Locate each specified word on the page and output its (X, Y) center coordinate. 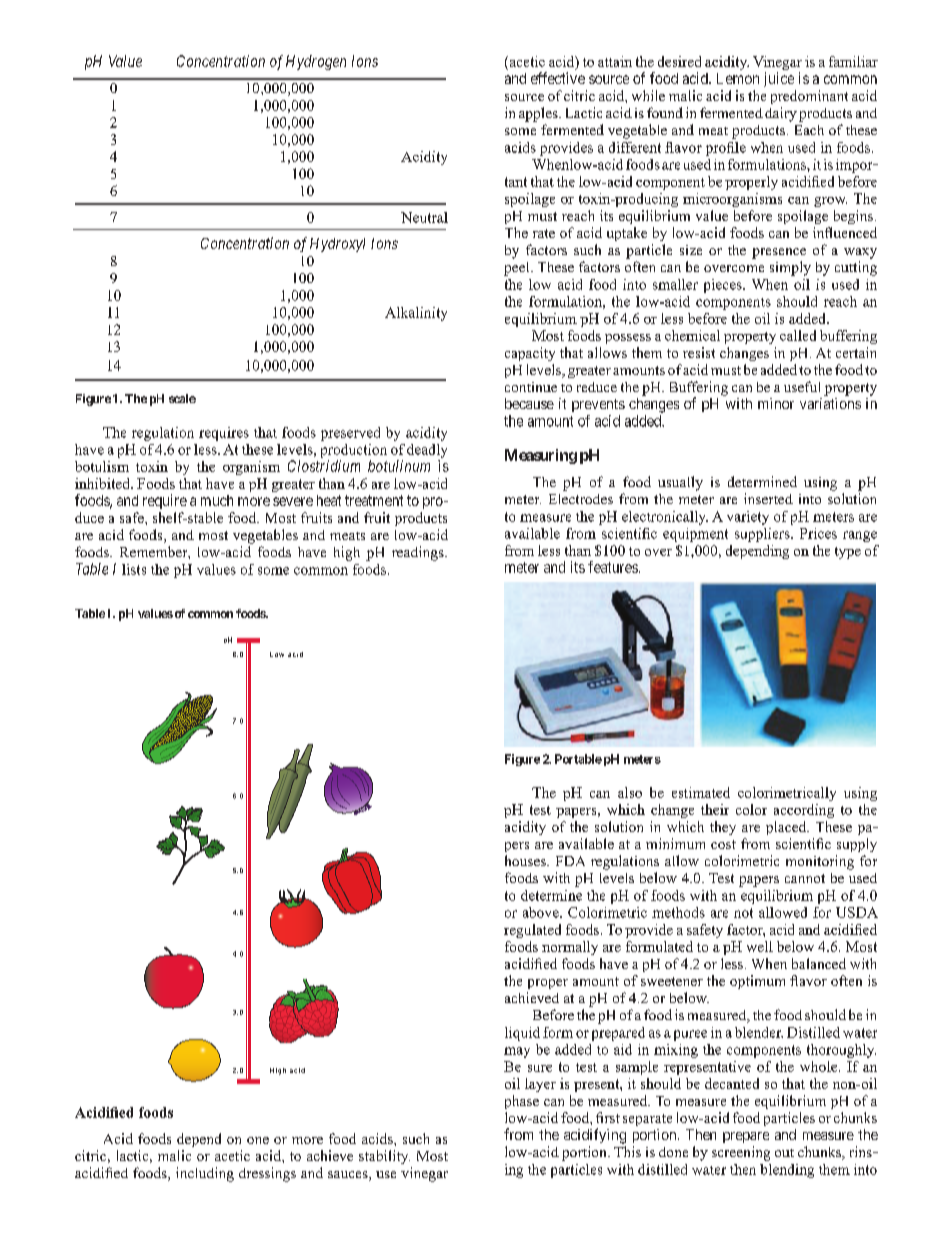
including (205, 1174)
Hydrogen (316, 62)
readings (419, 553)
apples (539, 114)
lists (134, 569)
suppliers (763, 535)
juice (779, 79)
